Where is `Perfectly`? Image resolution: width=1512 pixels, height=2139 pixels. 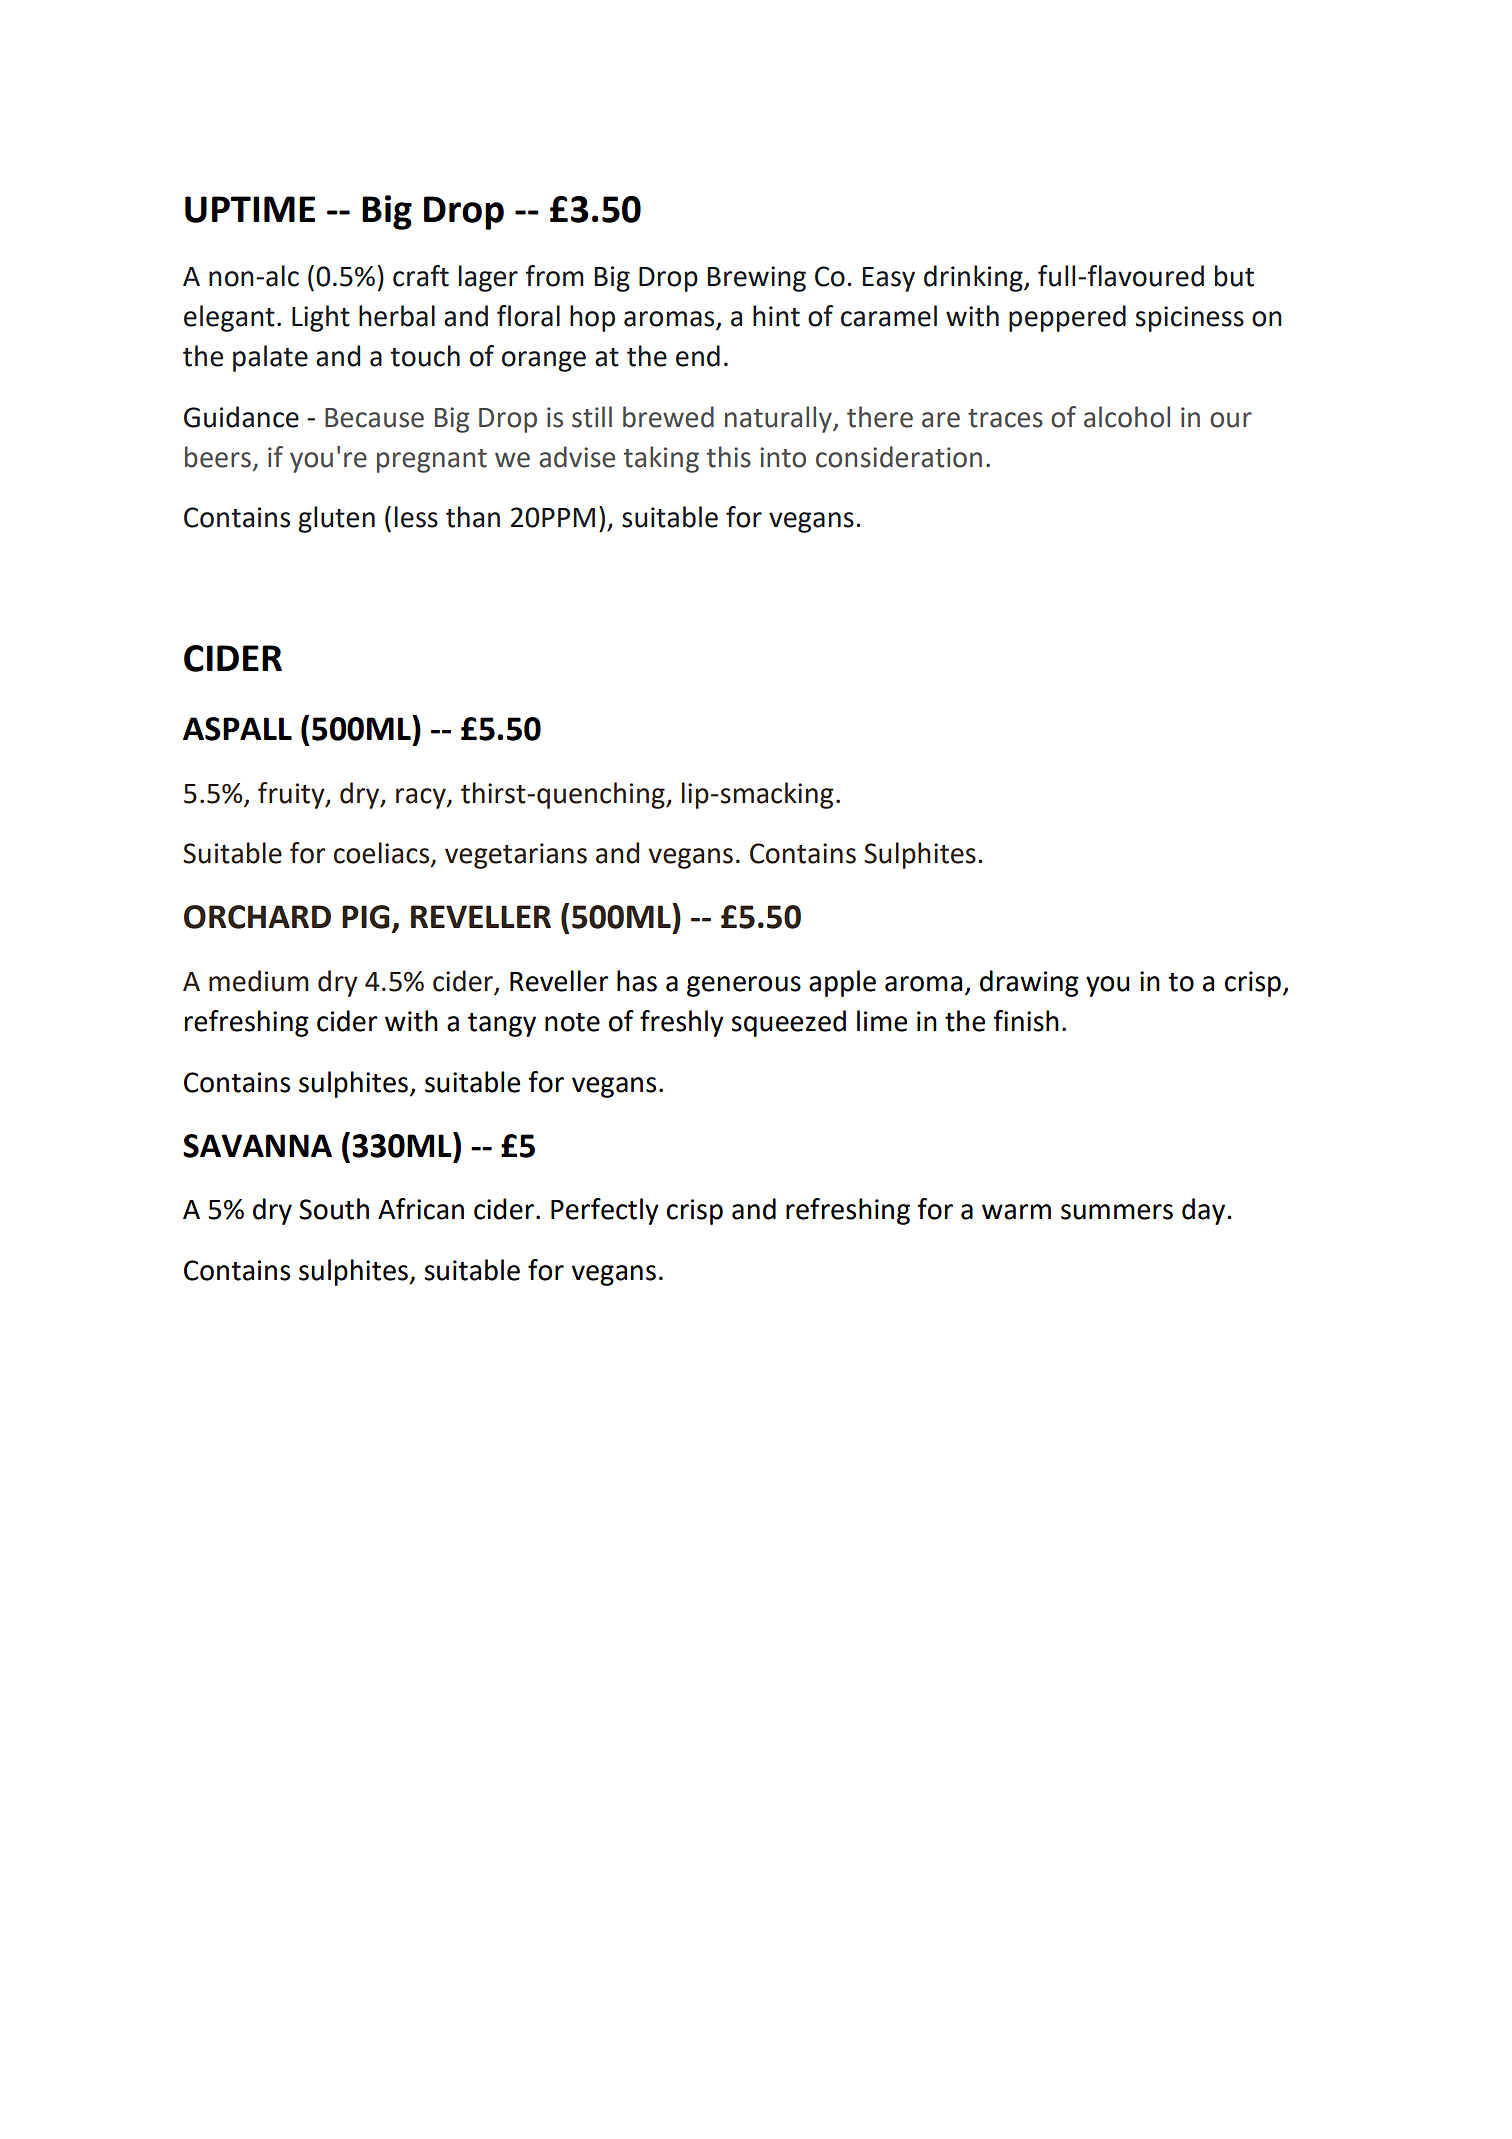 Perfectly is located at coordinates (605, 1211).
